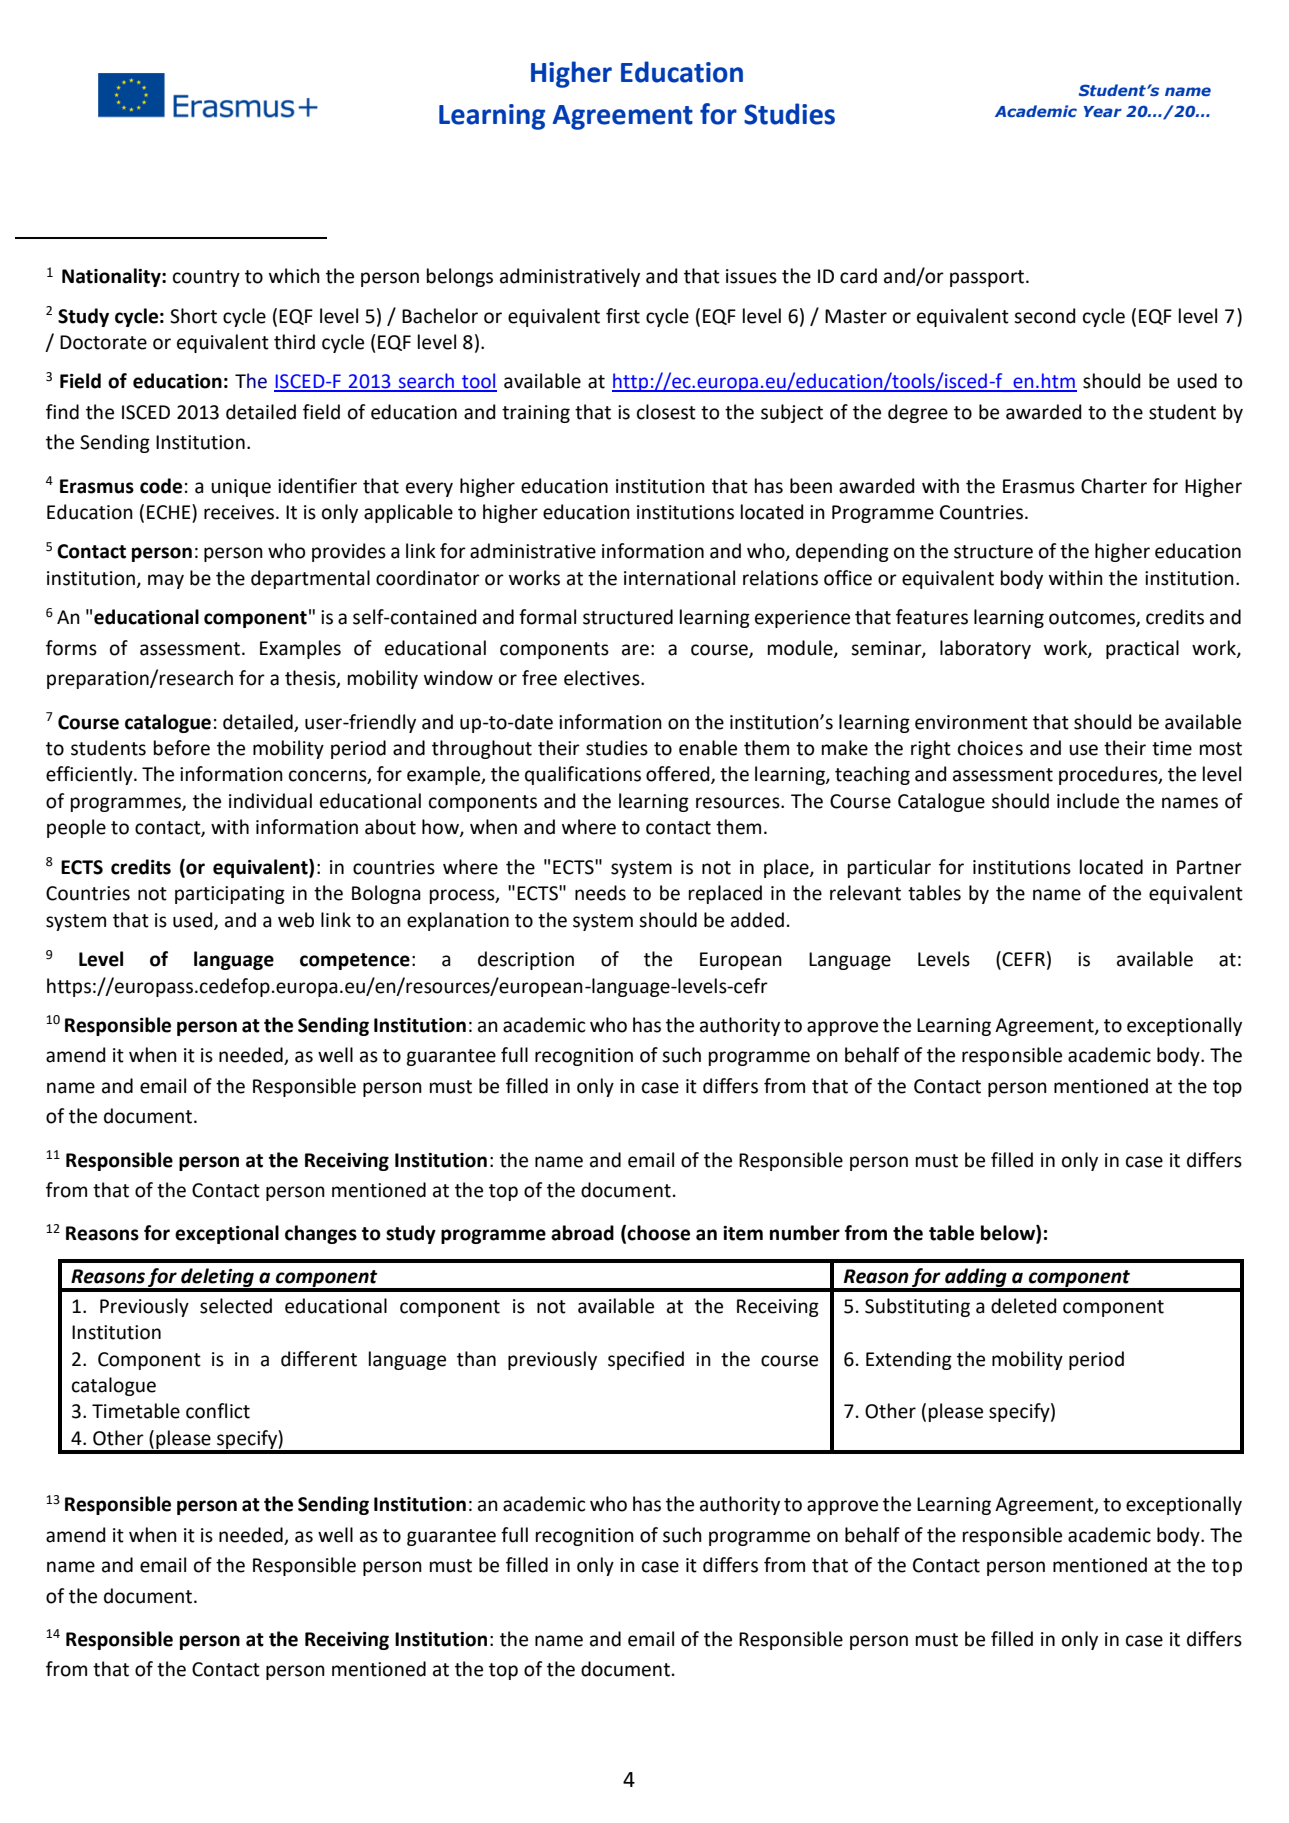 The height and width of the screenshot is (1823, 1289). I want to click on country, so click(206, 278).
